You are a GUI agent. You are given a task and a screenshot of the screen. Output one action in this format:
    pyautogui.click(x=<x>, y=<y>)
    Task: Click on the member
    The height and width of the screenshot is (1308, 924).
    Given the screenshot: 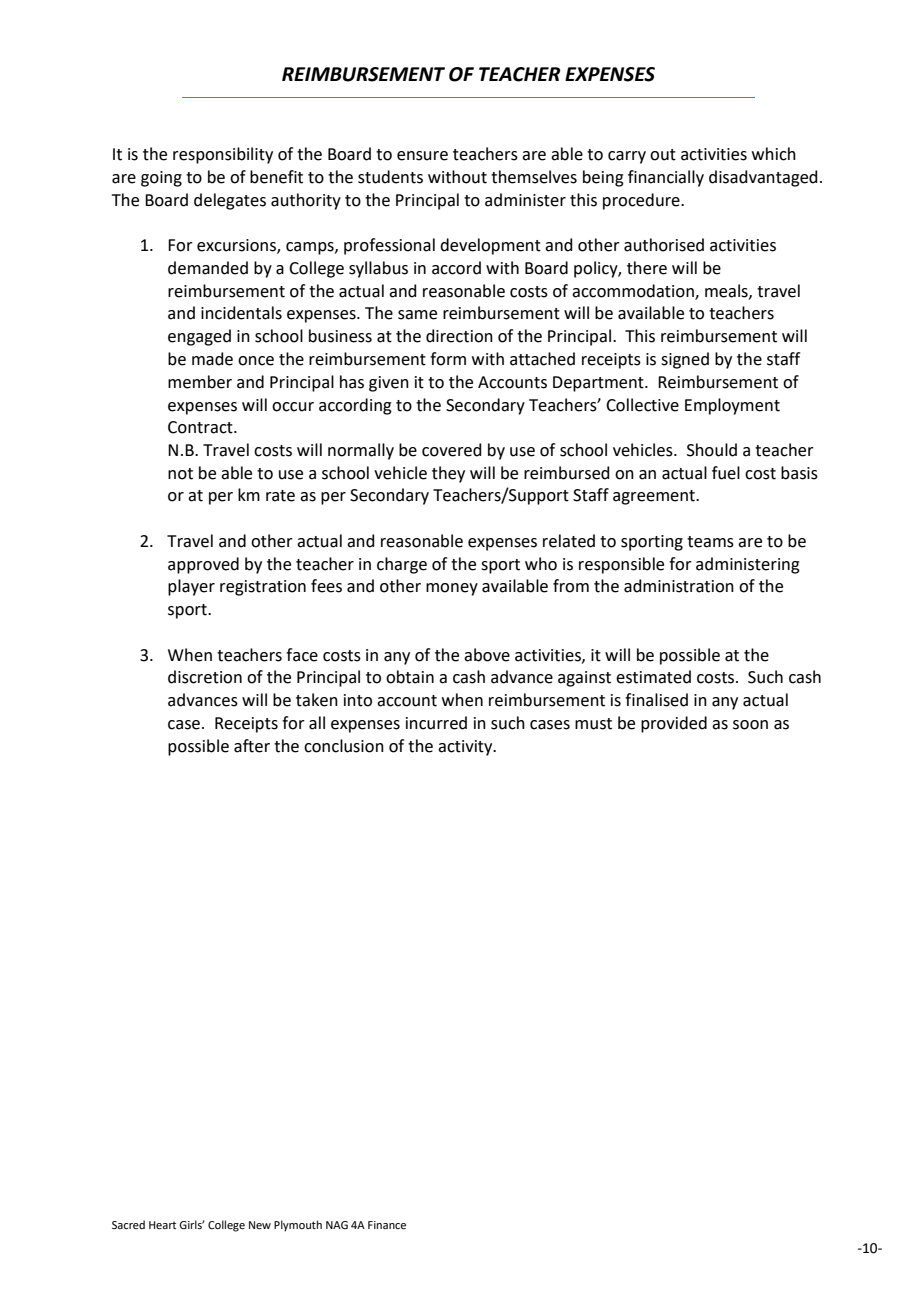 What is the action you would take?
    pyautogui.click(x=200, y=382)
